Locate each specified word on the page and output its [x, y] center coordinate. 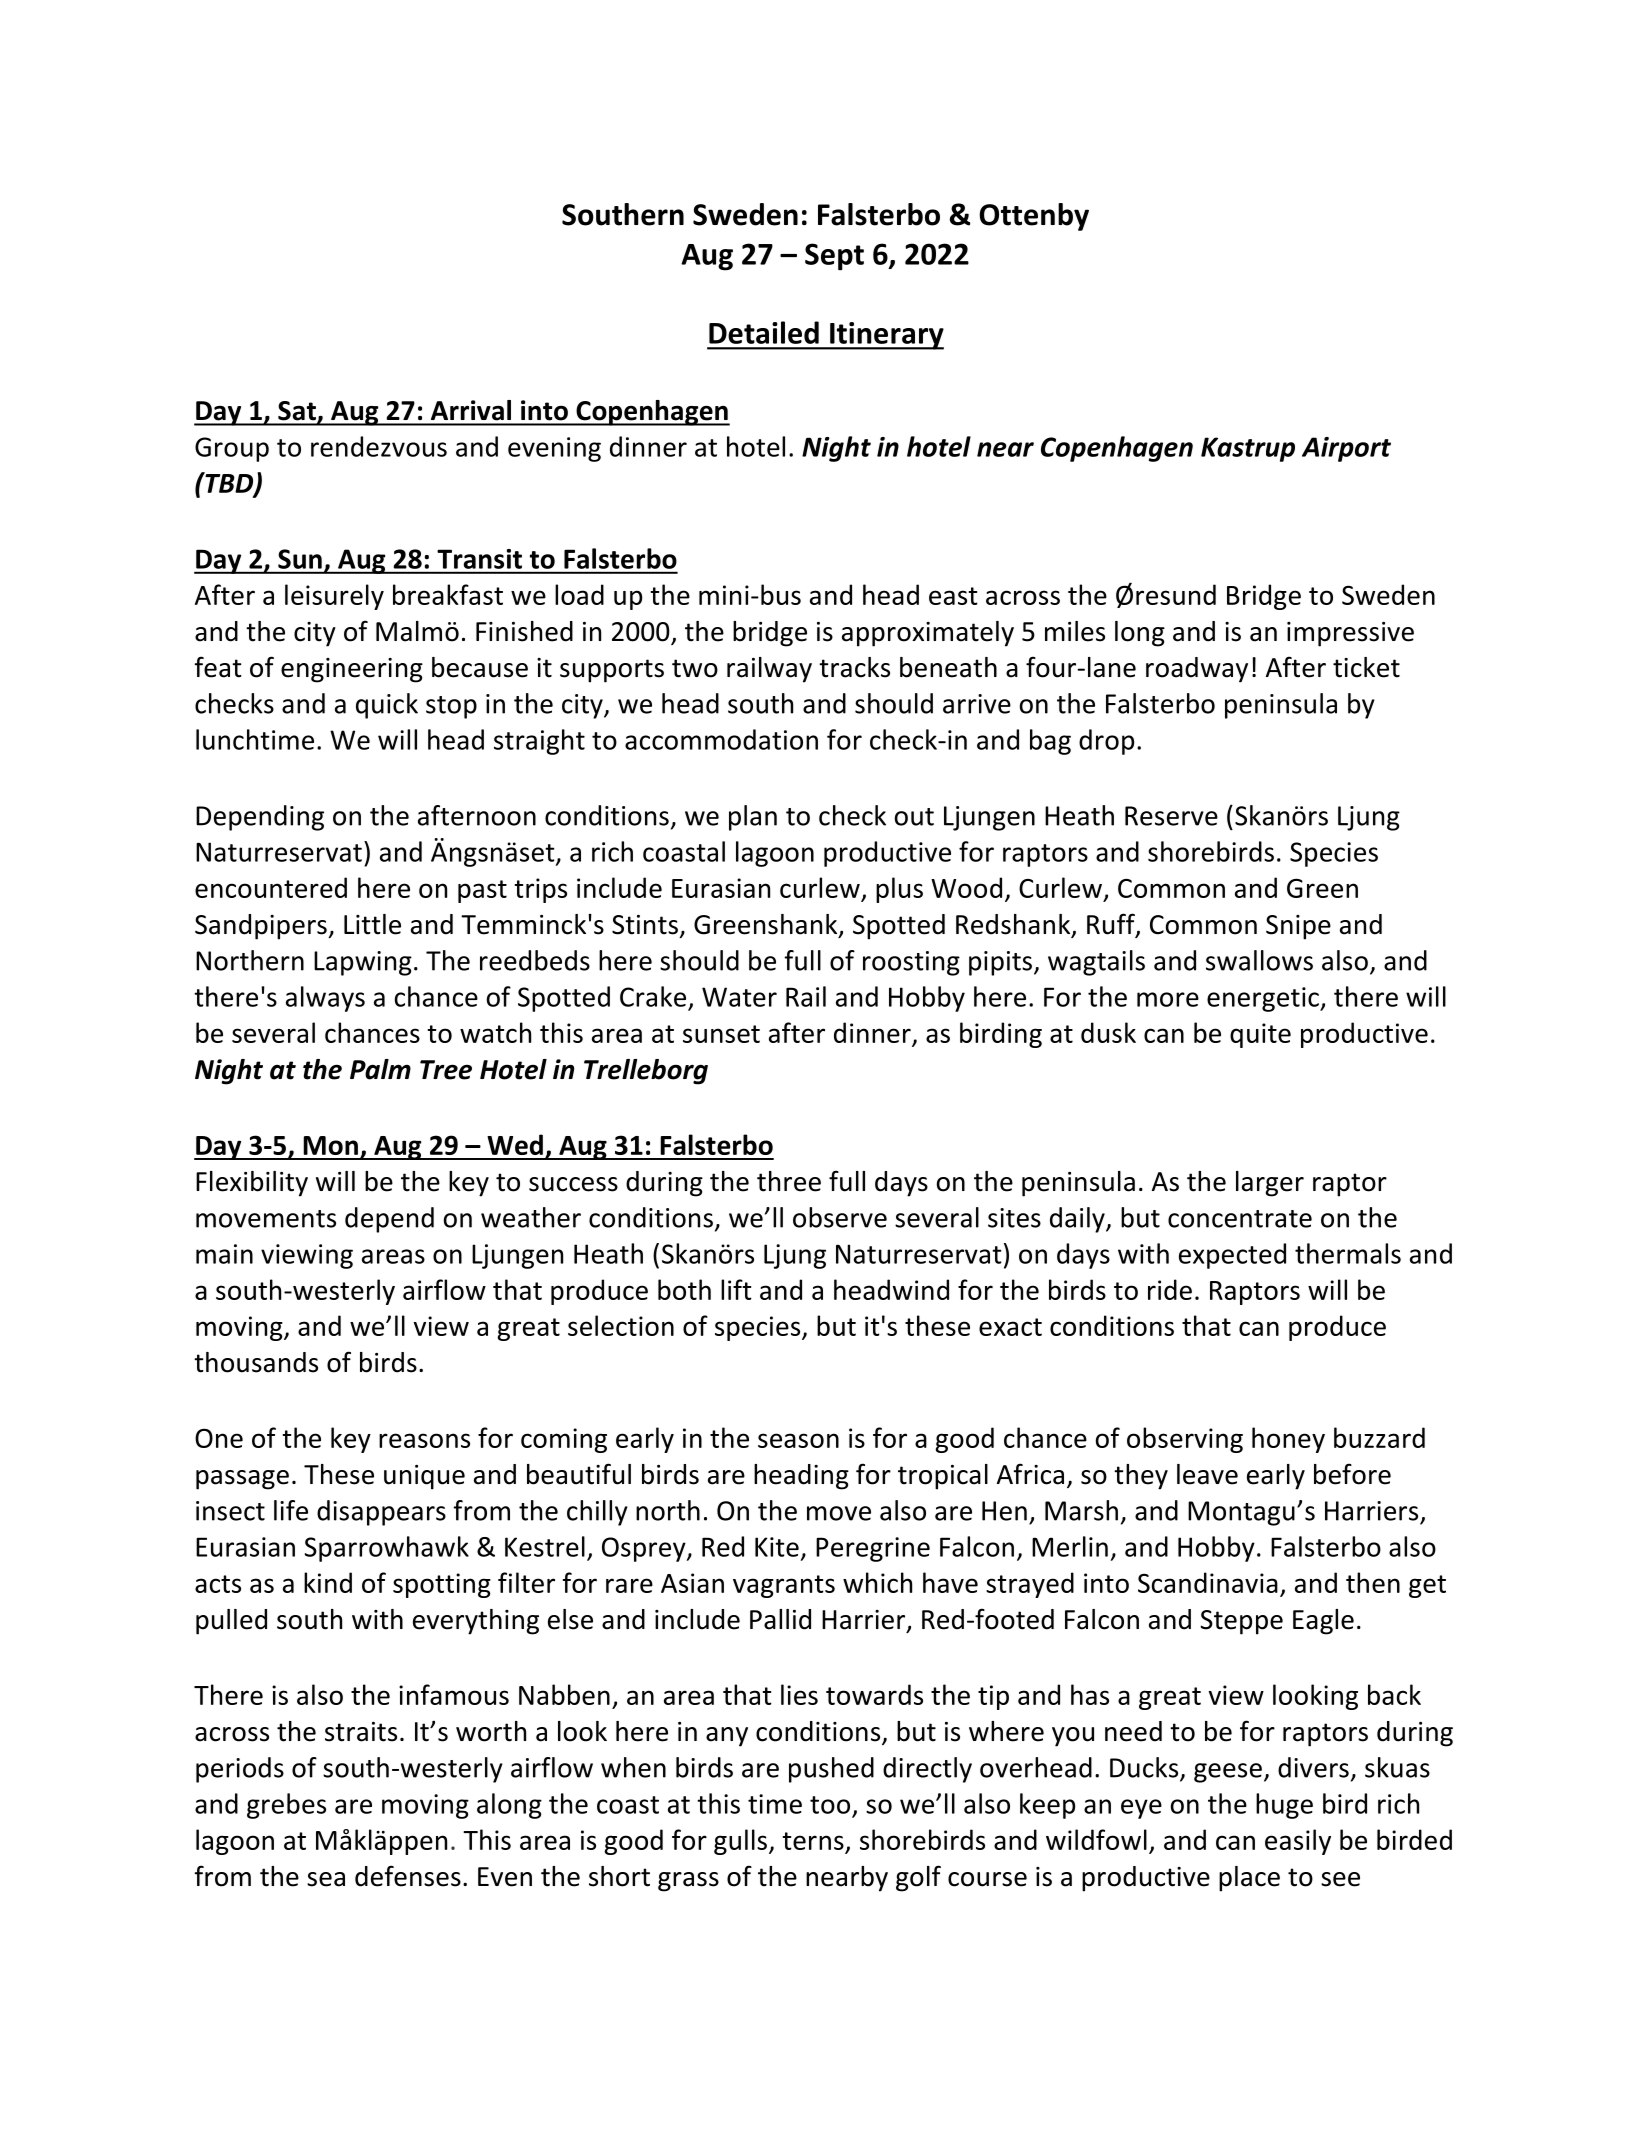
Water [739, 997]
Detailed [764, 332]
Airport [1346, 449]
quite [1260, 1035]
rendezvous [379, 446]
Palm [380, 1069]
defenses [408, 1876]
